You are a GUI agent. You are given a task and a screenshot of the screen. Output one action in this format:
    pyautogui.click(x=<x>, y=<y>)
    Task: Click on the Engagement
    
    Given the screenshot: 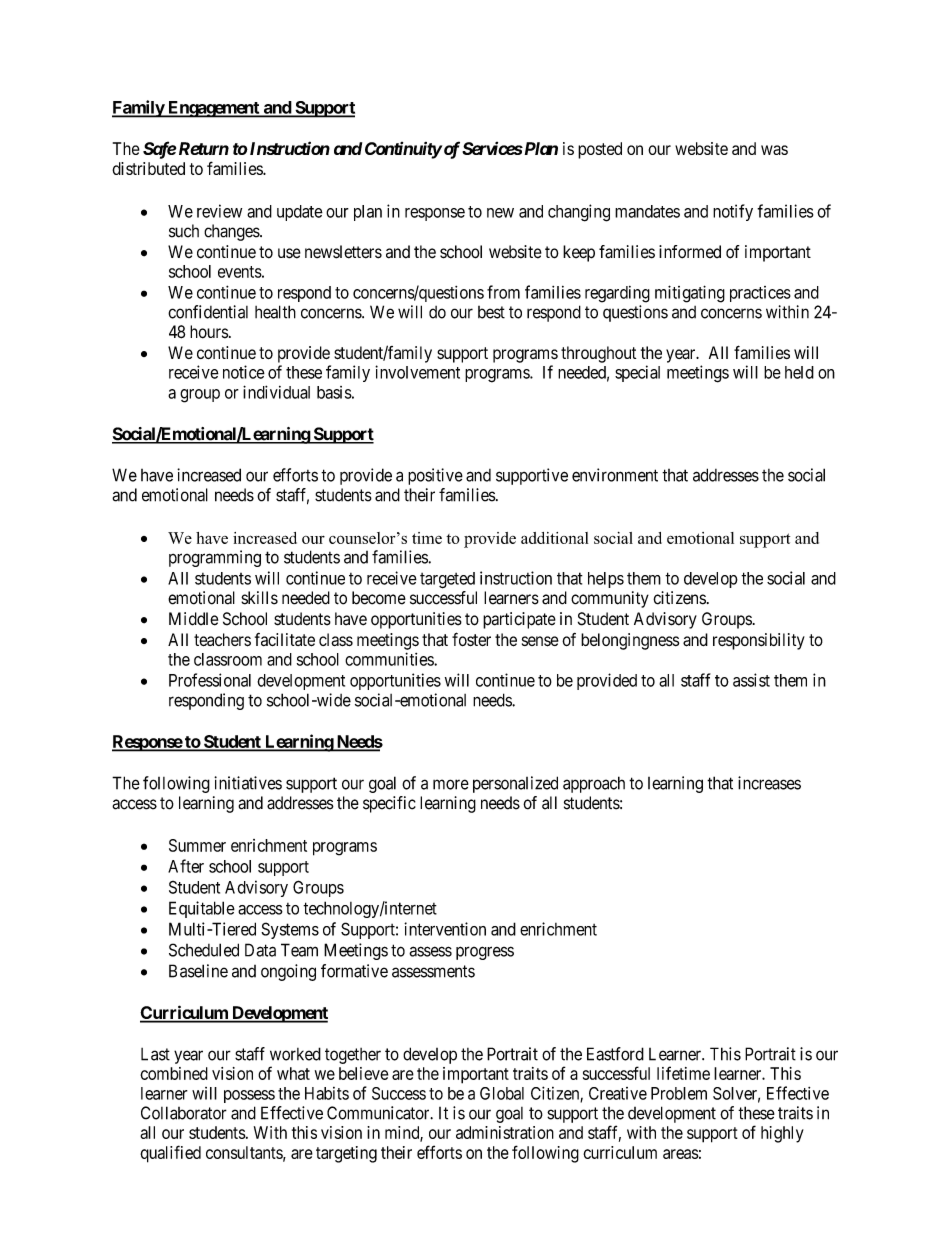 What is the action you would take?
    pyautogui.click(x=213, y=109)
